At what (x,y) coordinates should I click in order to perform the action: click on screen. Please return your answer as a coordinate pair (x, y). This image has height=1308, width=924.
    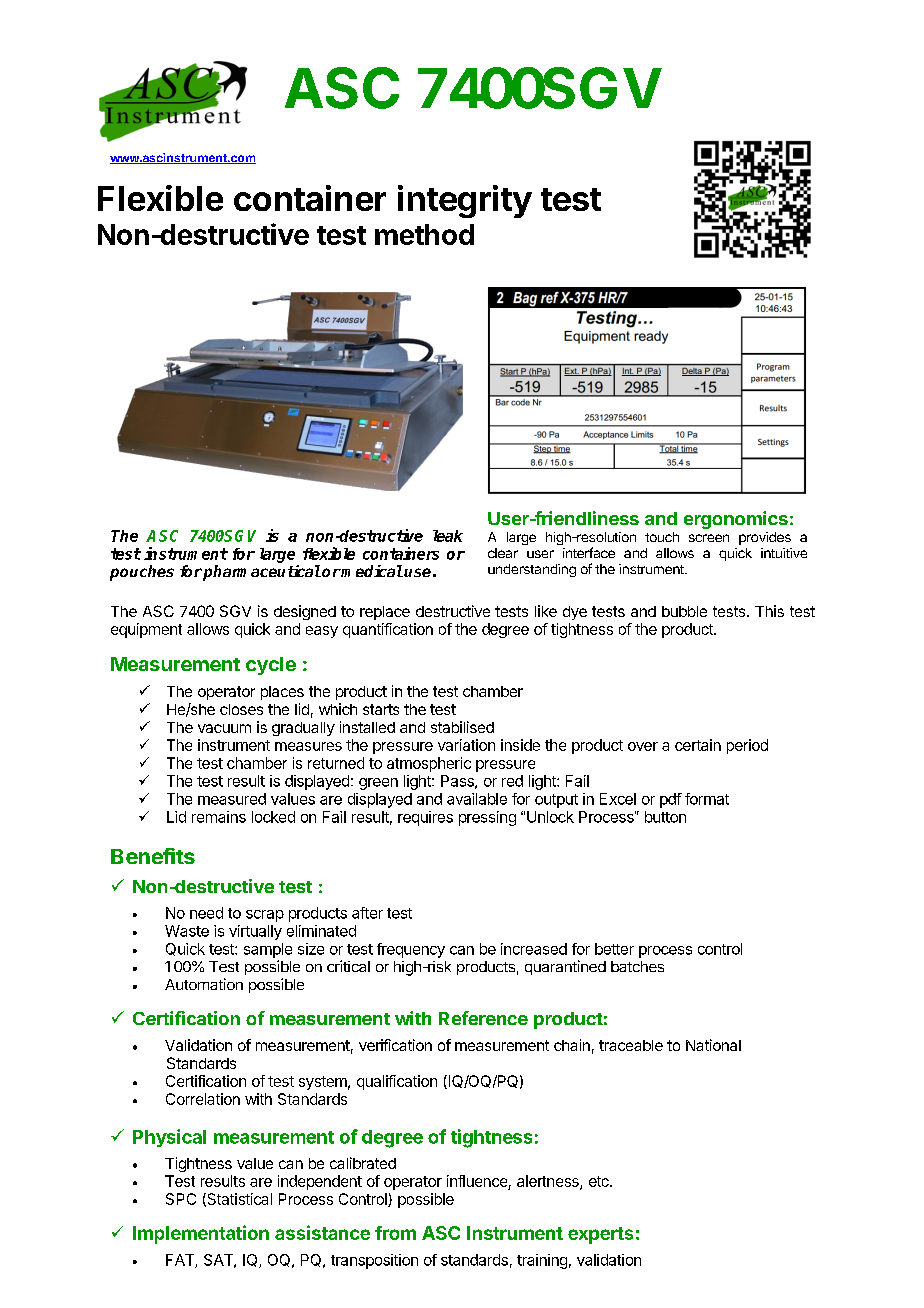
    Looking at the image, I should click on (709, 538).
